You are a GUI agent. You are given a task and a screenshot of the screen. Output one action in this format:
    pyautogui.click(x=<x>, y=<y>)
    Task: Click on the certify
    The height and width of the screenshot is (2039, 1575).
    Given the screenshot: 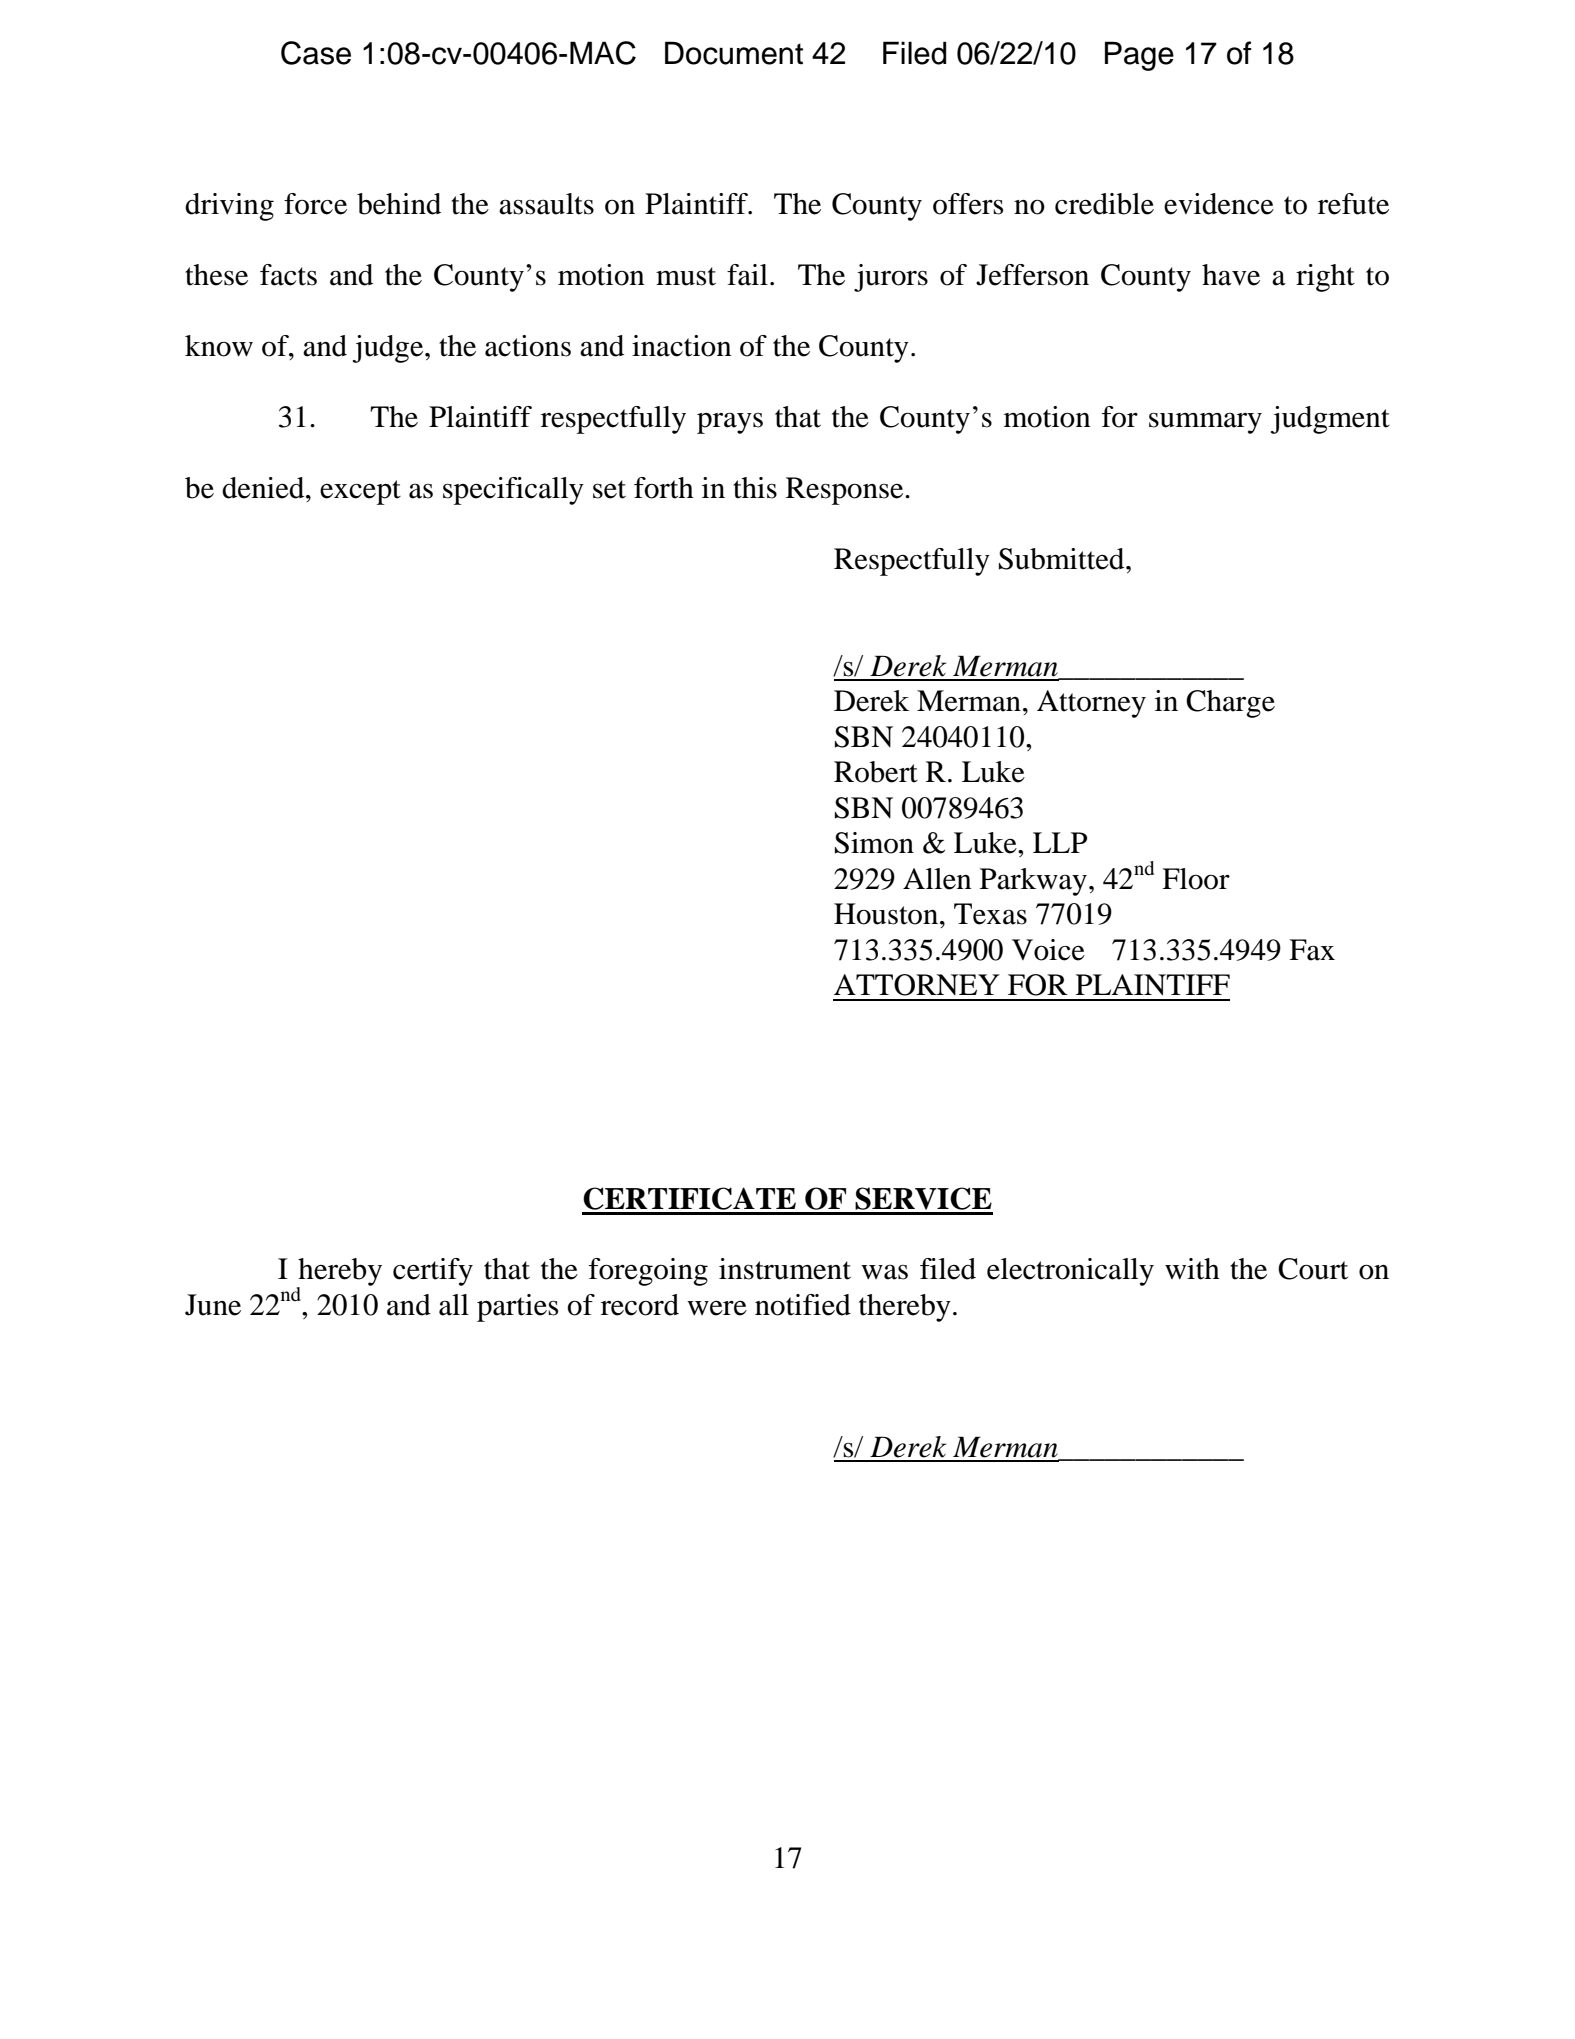 What is the action you would take?
    pyautogui.click(x=433, y=1272)
